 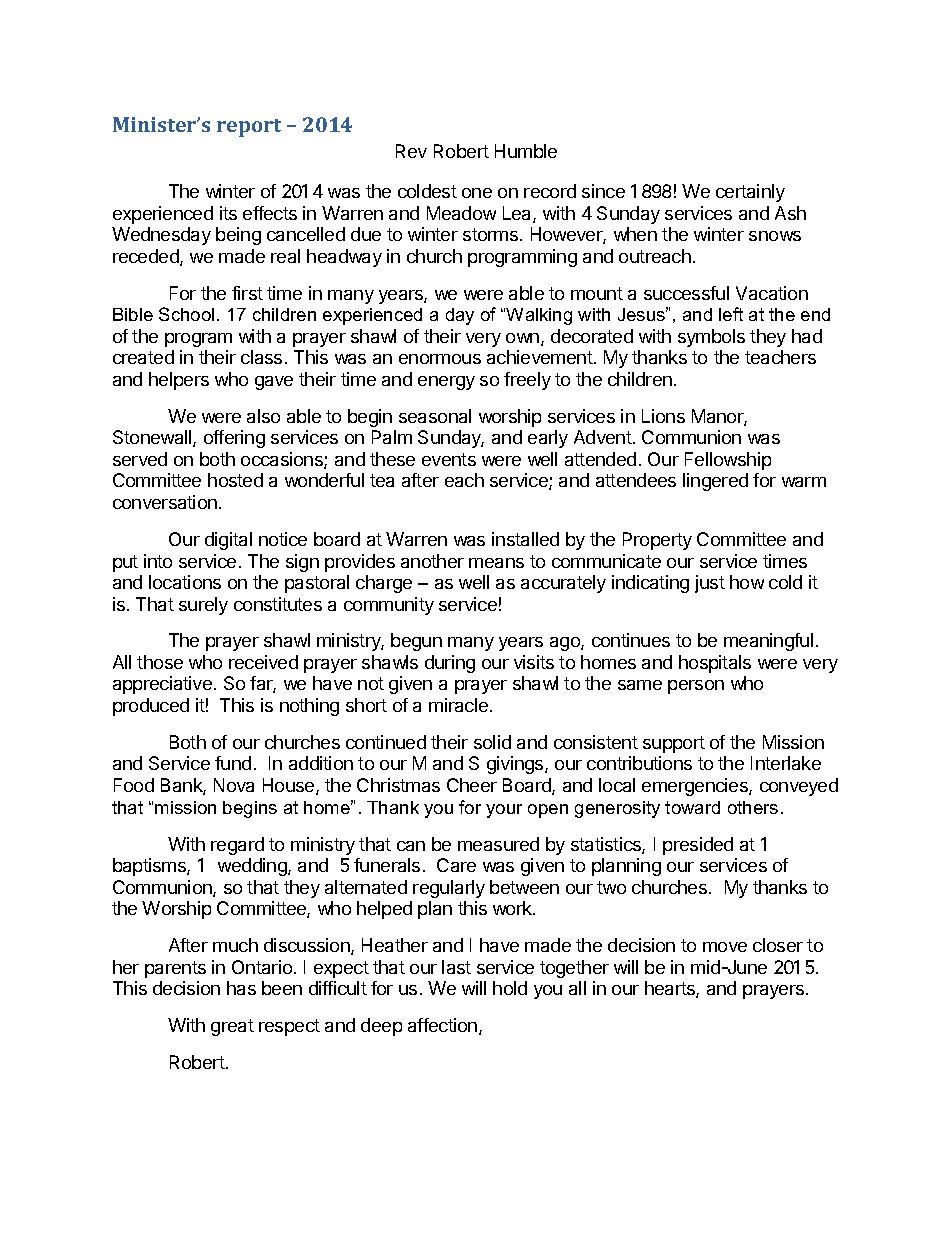 What do you see at coordinates (696, 687) in the document?
I see `person` at bounding box center [696, 687].
